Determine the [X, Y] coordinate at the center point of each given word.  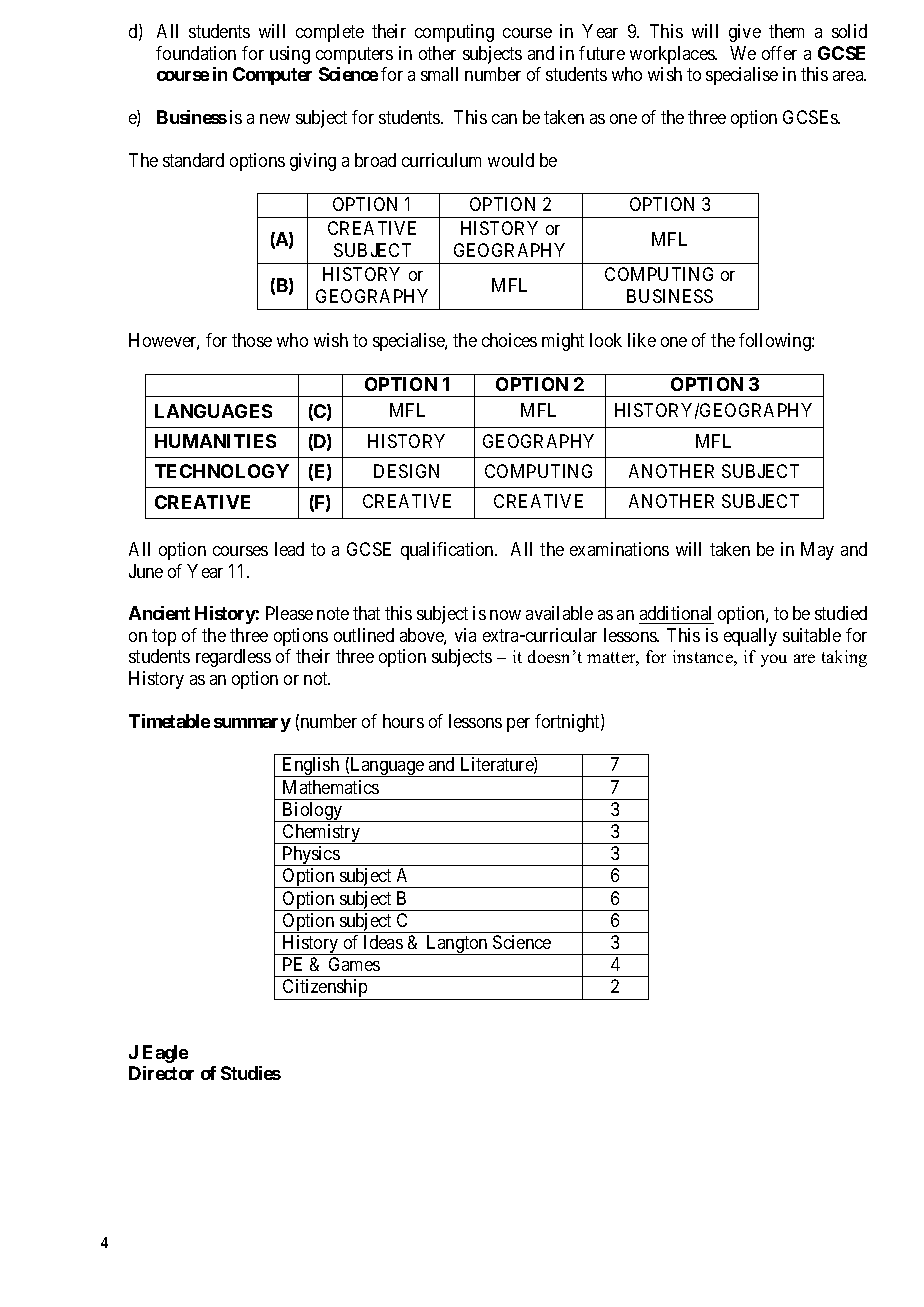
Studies [251, 1073]
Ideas [383, 942]
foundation [196, 53]
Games [354, 964]
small [439, 74]
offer [779, 53]
